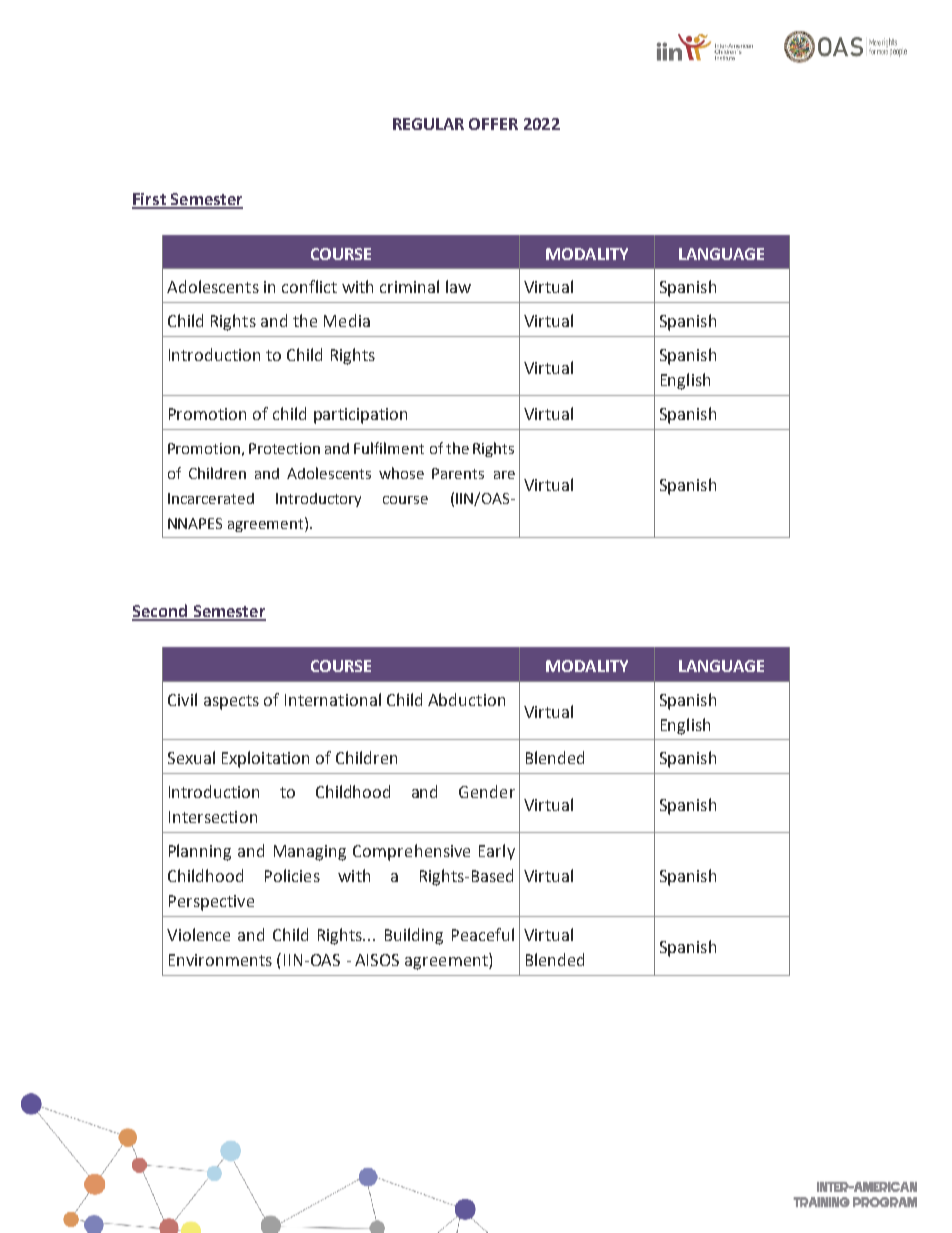 The height and width of the image is (1233, 952). What do you see at coordinates (333, 699) in the image?
I see `International` at bounding box center [333, 699].
